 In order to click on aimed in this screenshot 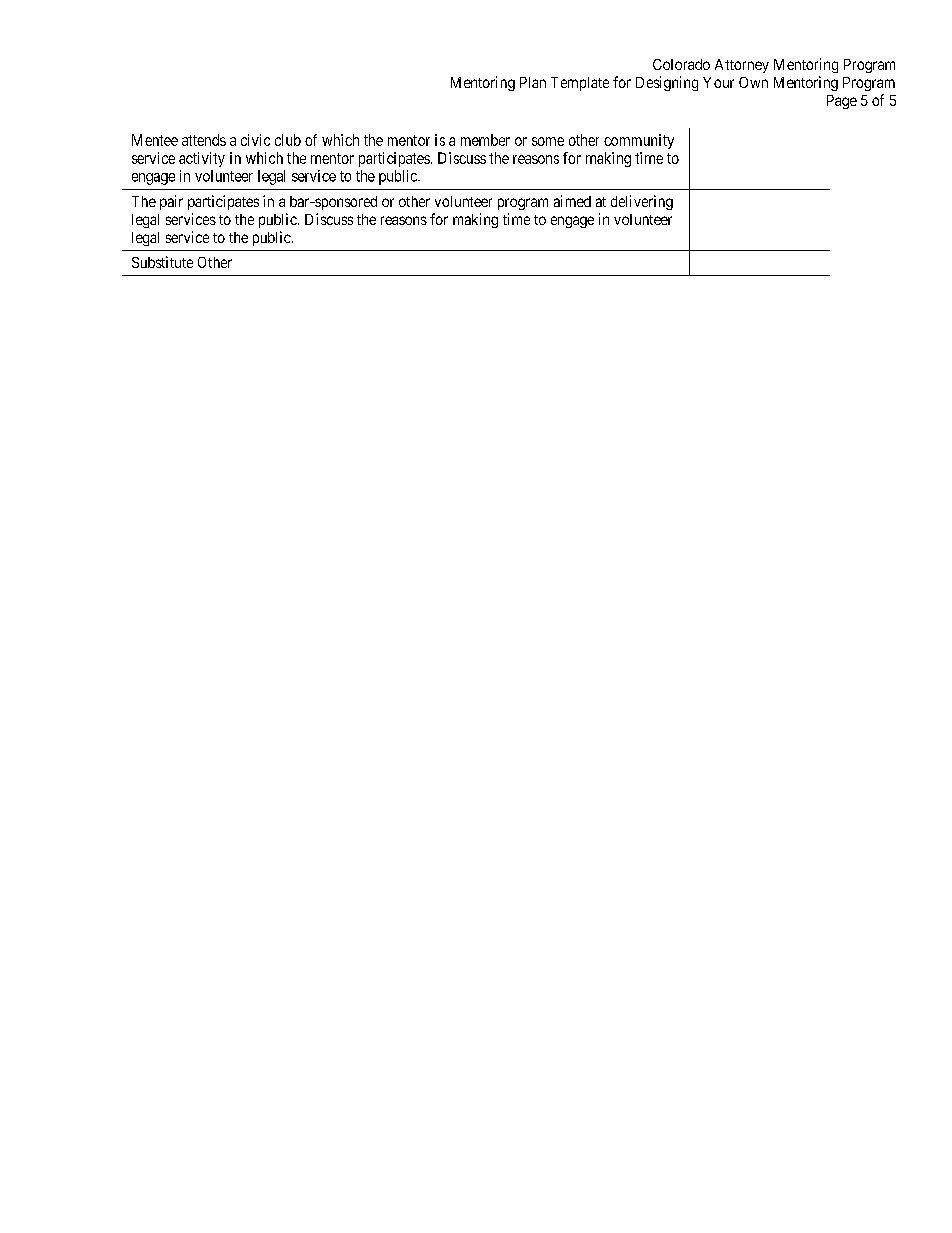, I will do `click(572, 201)`.
